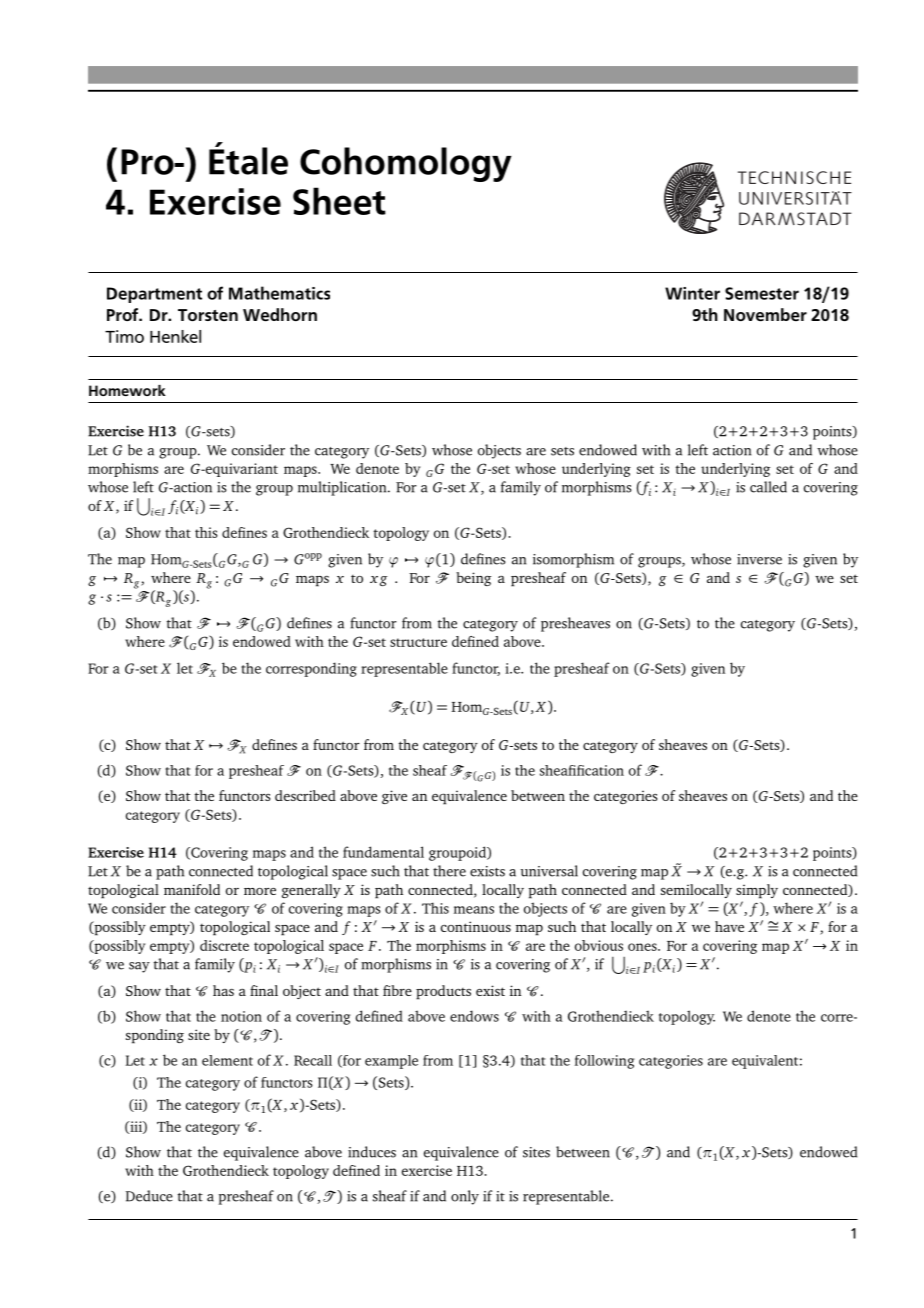  Describe the element at coordinates (313, 557) in the page. I see `opp` at that location.
